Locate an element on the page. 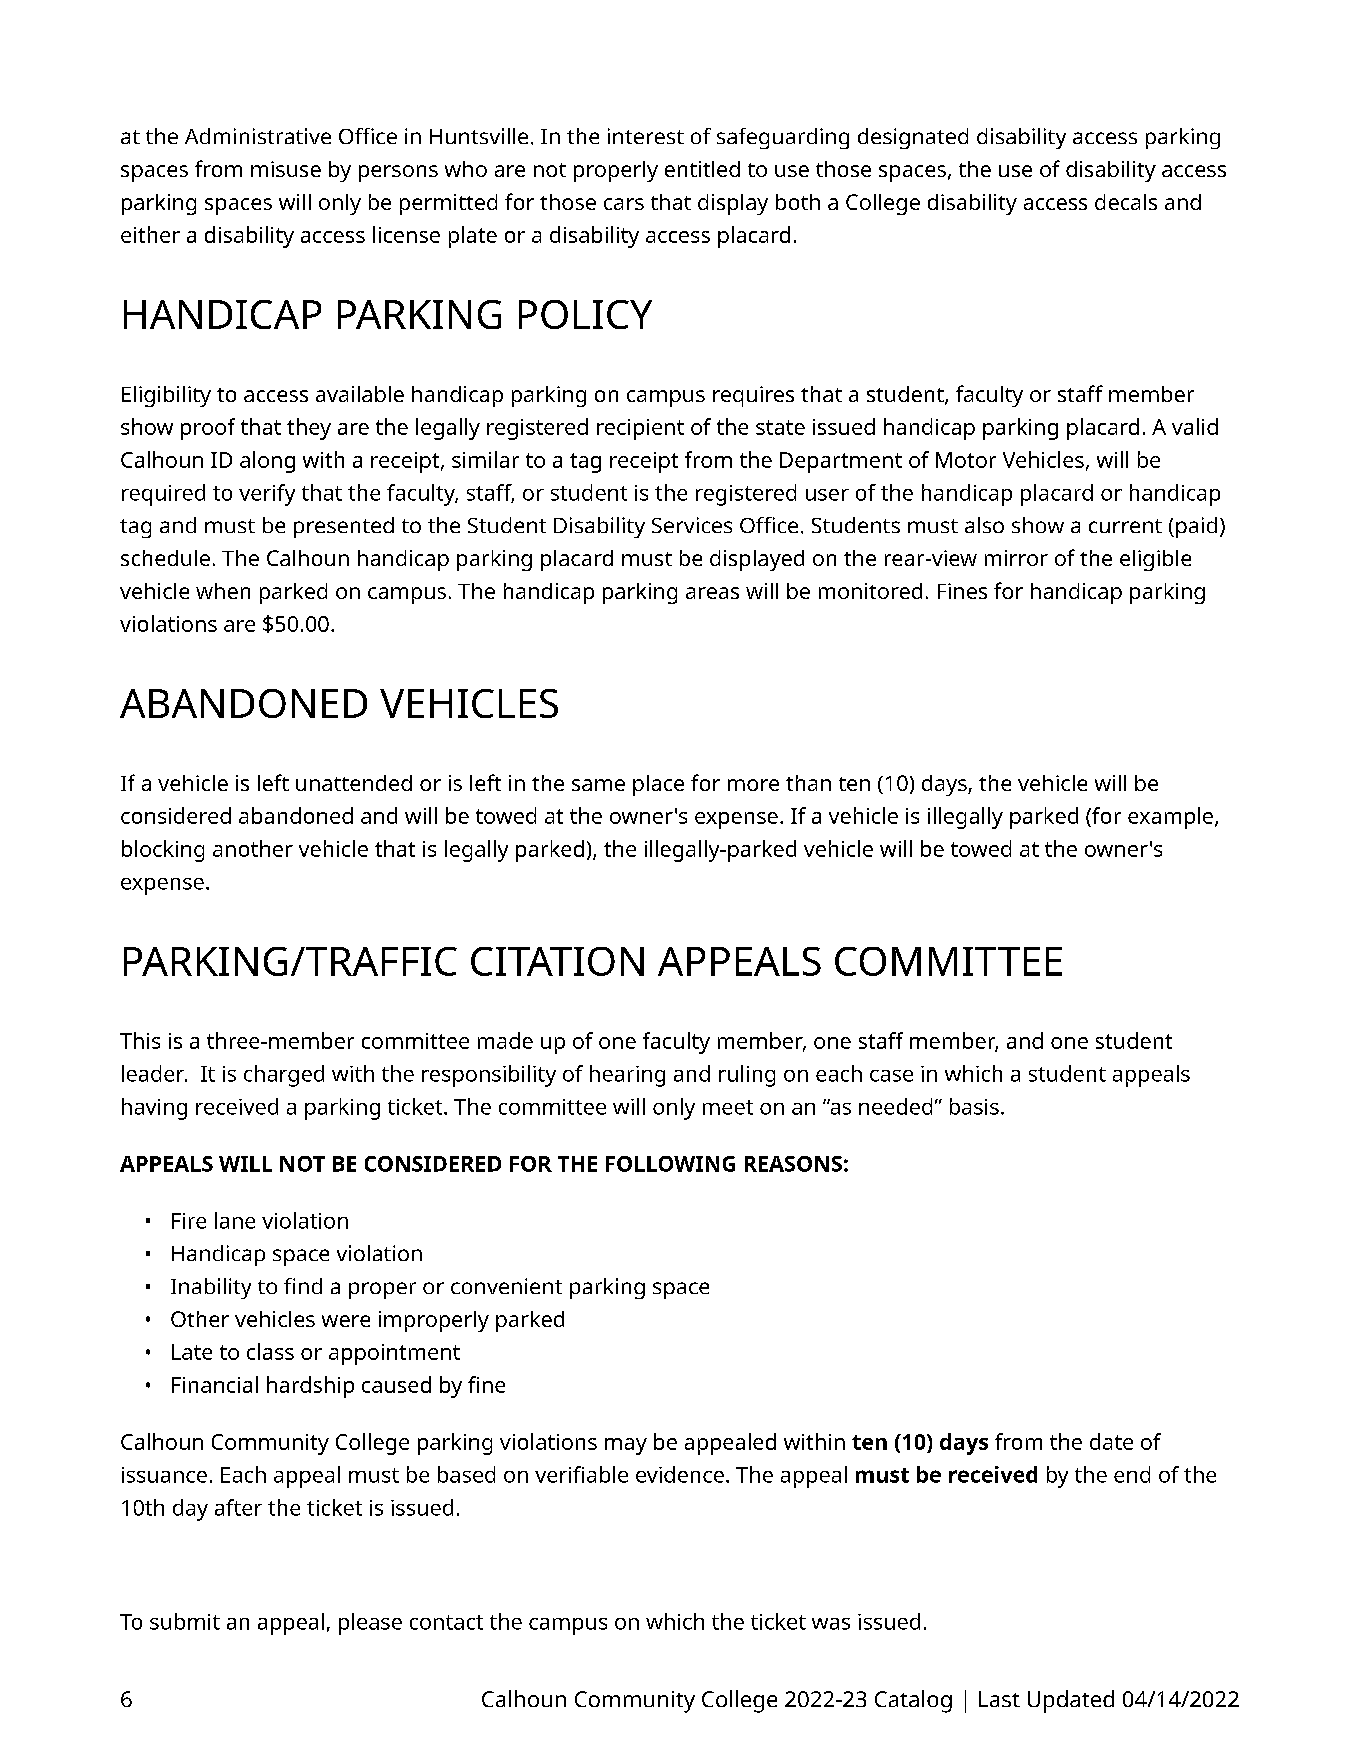 Image resolution: width=1360 pixels, height=1759 pixels. Last is located at coordinates (999, 1699).
